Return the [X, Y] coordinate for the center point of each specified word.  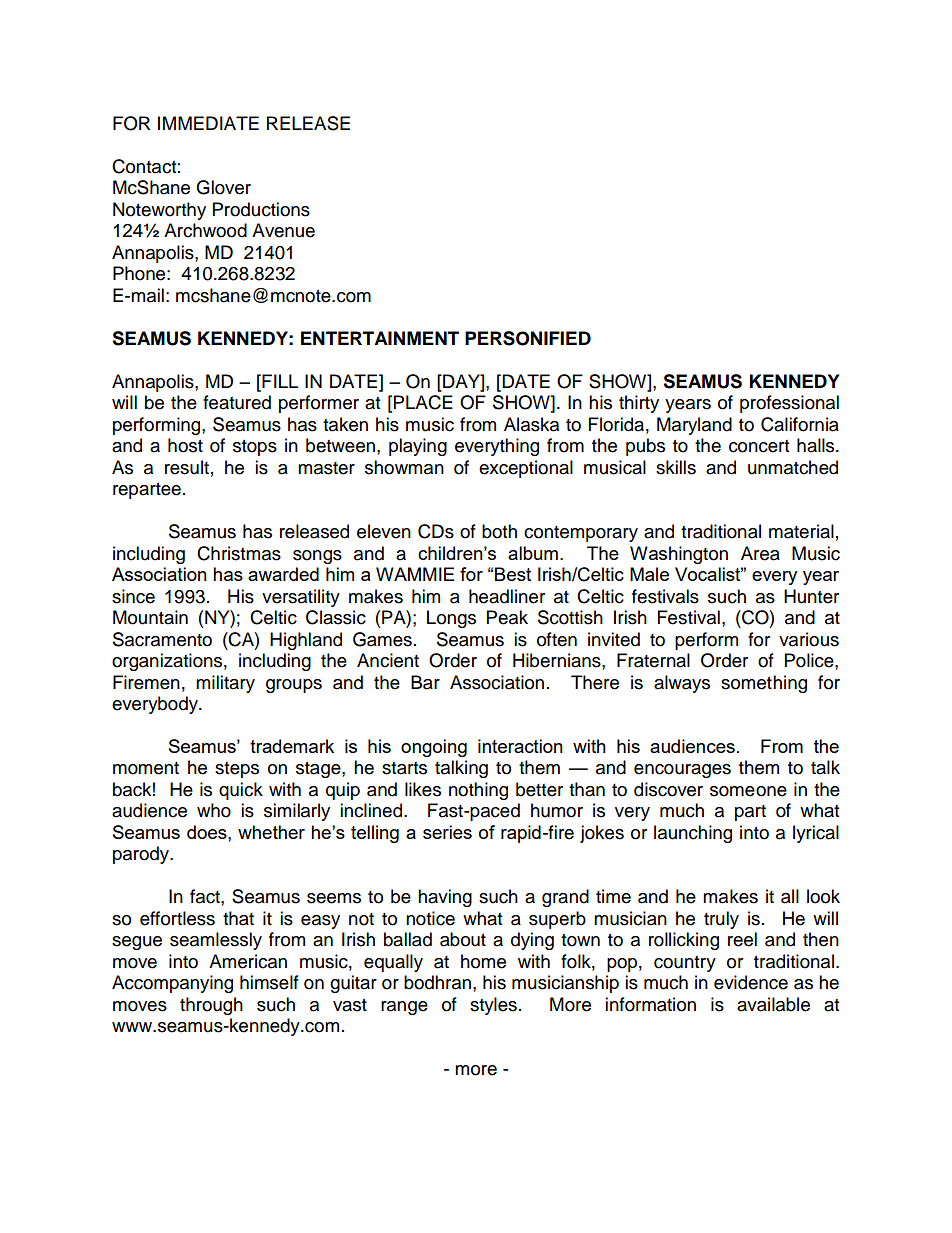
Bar [425, 682]
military [225, 684]
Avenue [283, 230]
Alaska [531, 424]
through [211, 1006]
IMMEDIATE [208, 123]
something [764, 684]
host [185, 445]
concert [759, 446]
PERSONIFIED [528, 338]
